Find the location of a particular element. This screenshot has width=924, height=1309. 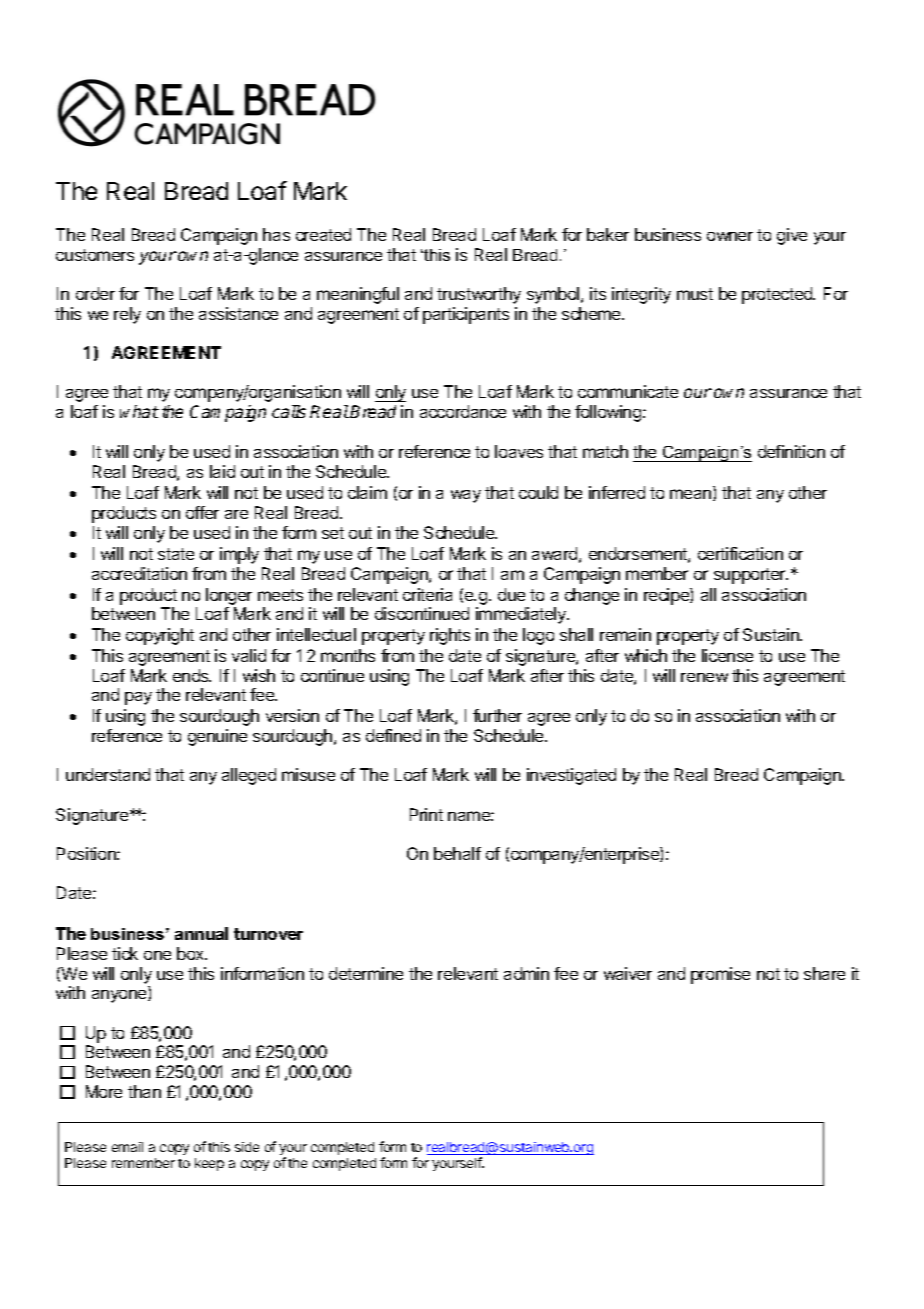

side is located at coordinates (247, 1147).
